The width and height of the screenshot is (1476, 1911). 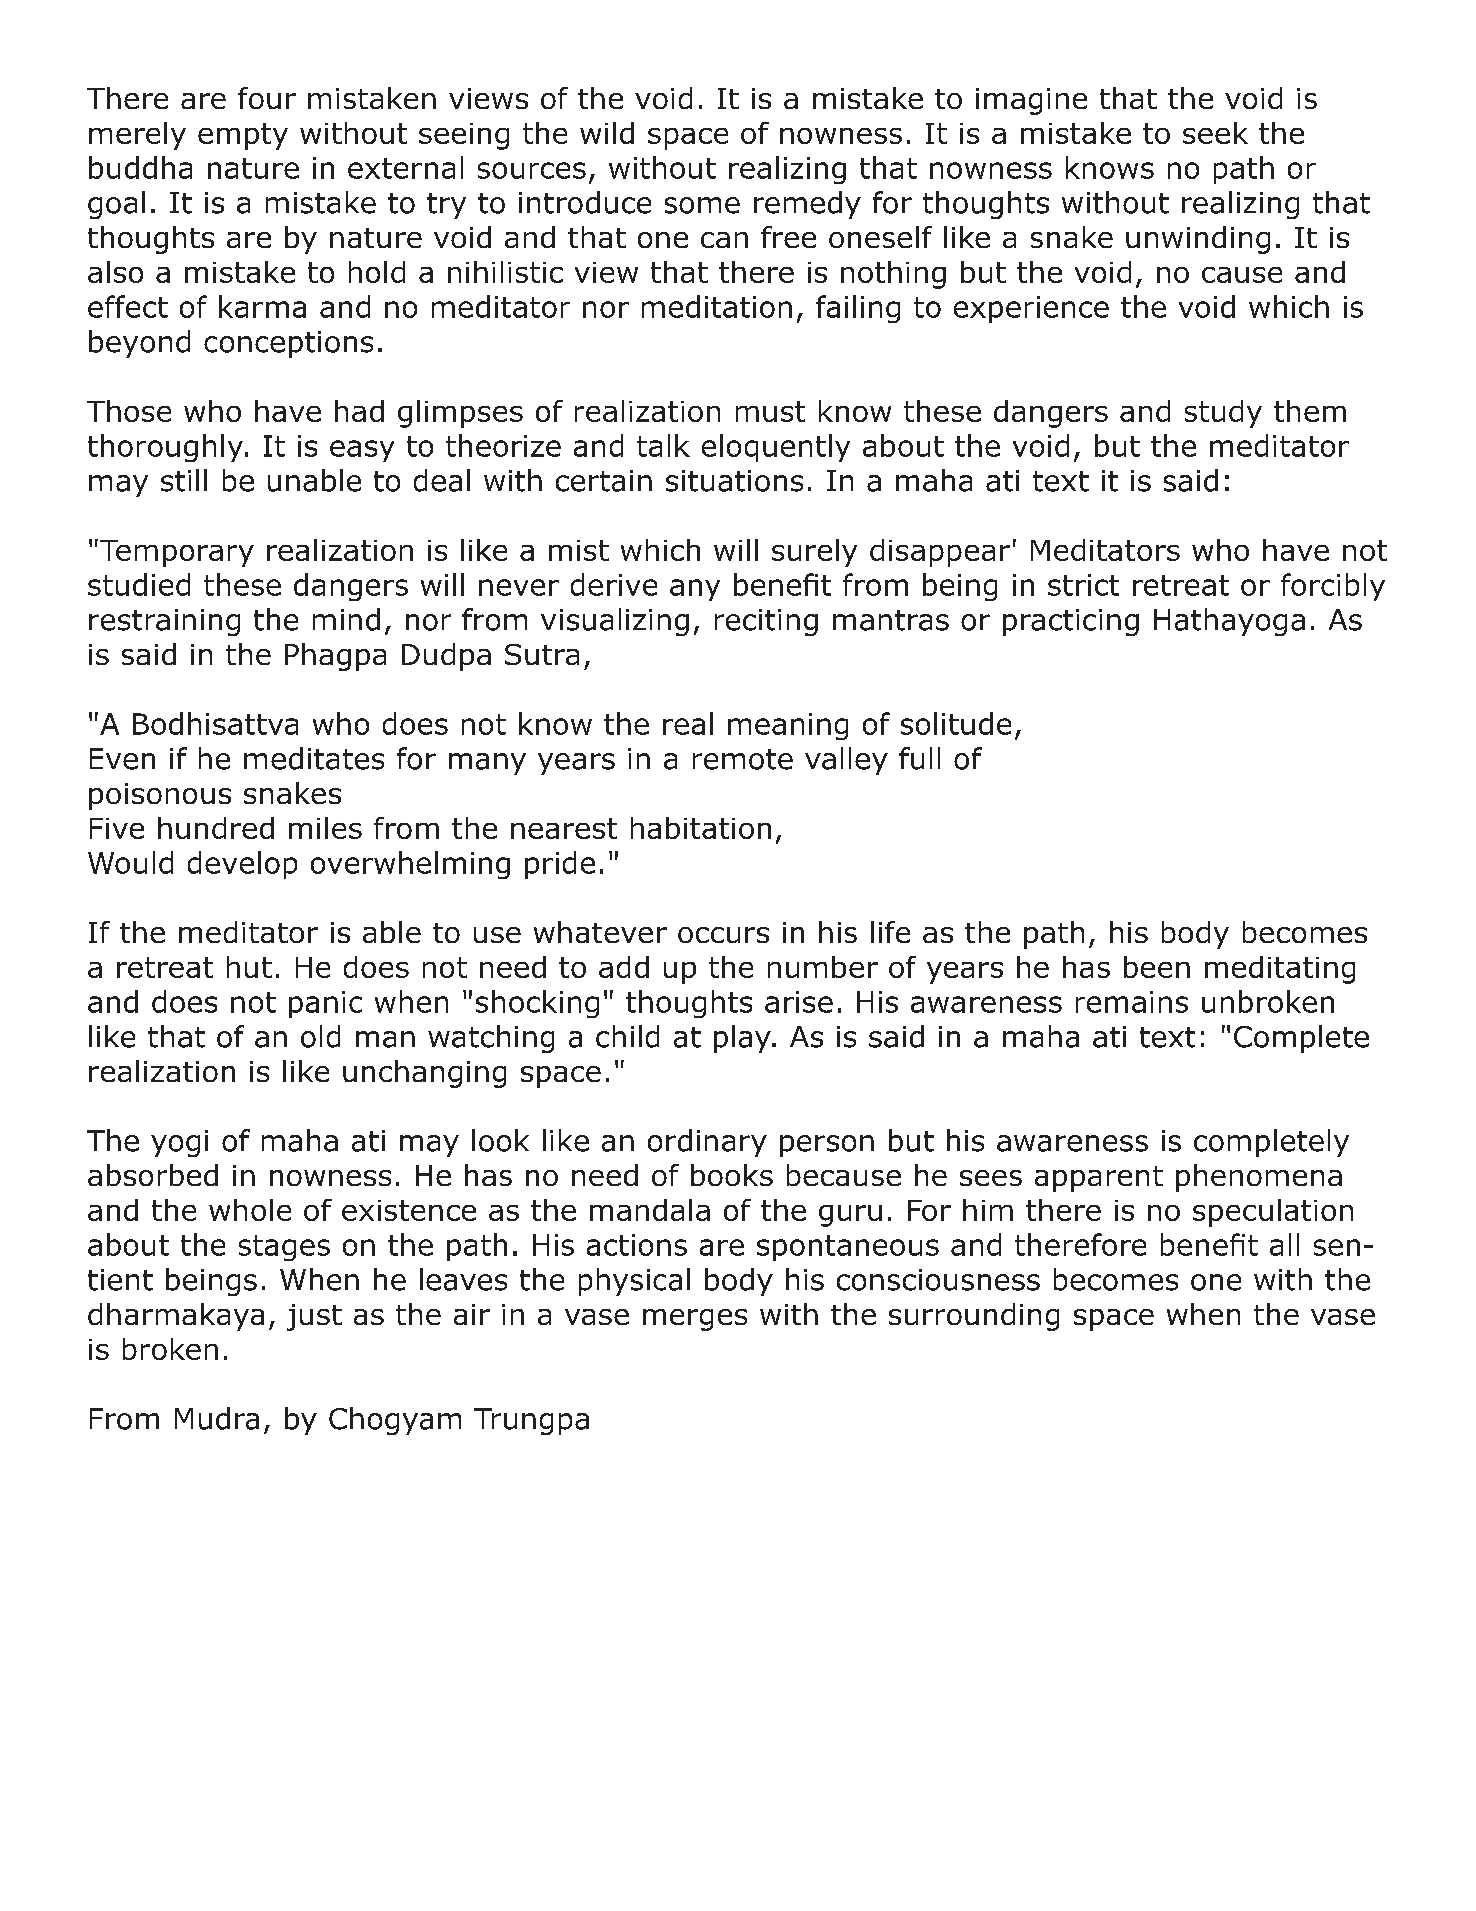 I want to click on remote, so click(x=743, y=759).
